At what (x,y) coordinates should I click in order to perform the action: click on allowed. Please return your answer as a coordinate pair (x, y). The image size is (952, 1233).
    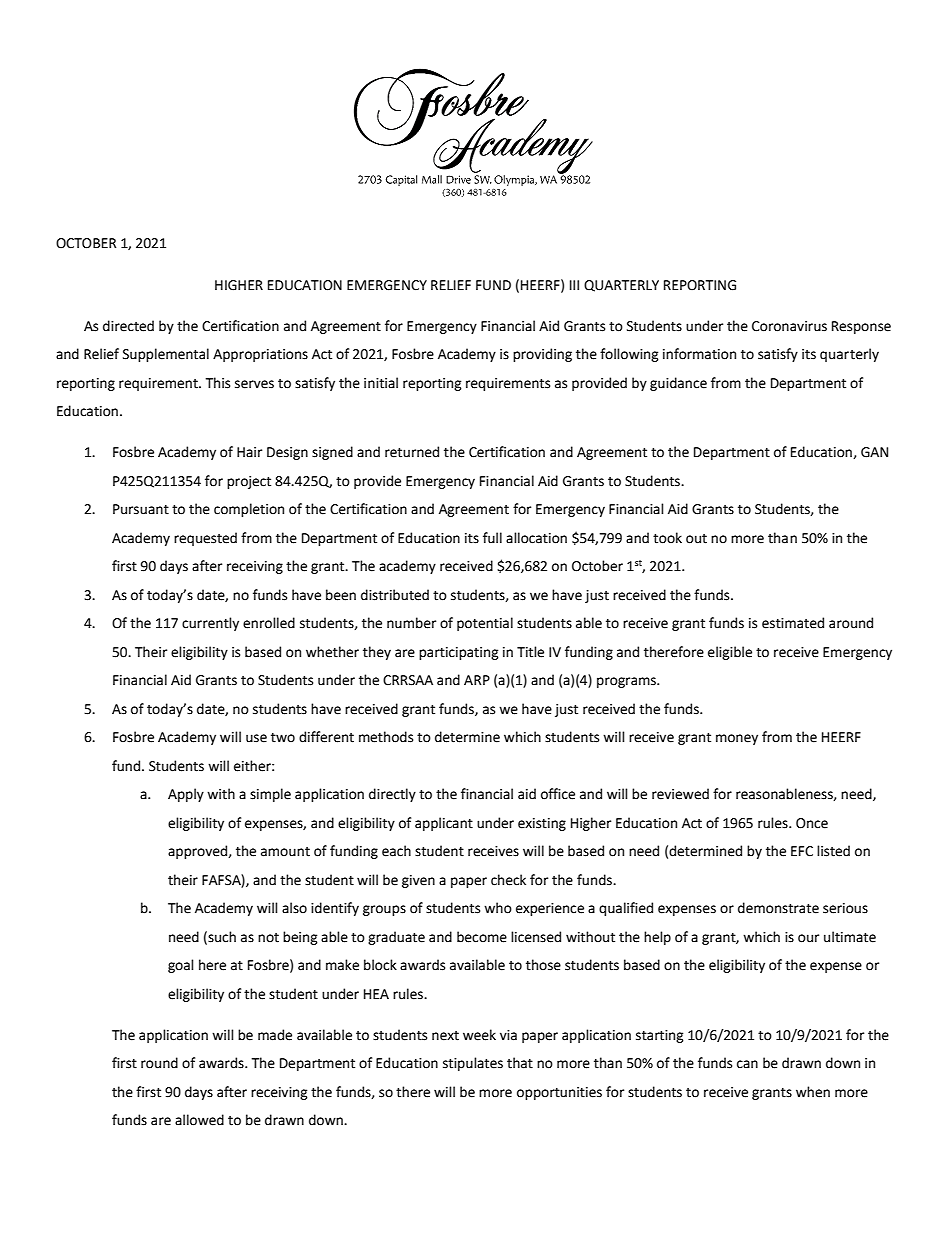
    Looking at the image, I should click on (199, 1120).
